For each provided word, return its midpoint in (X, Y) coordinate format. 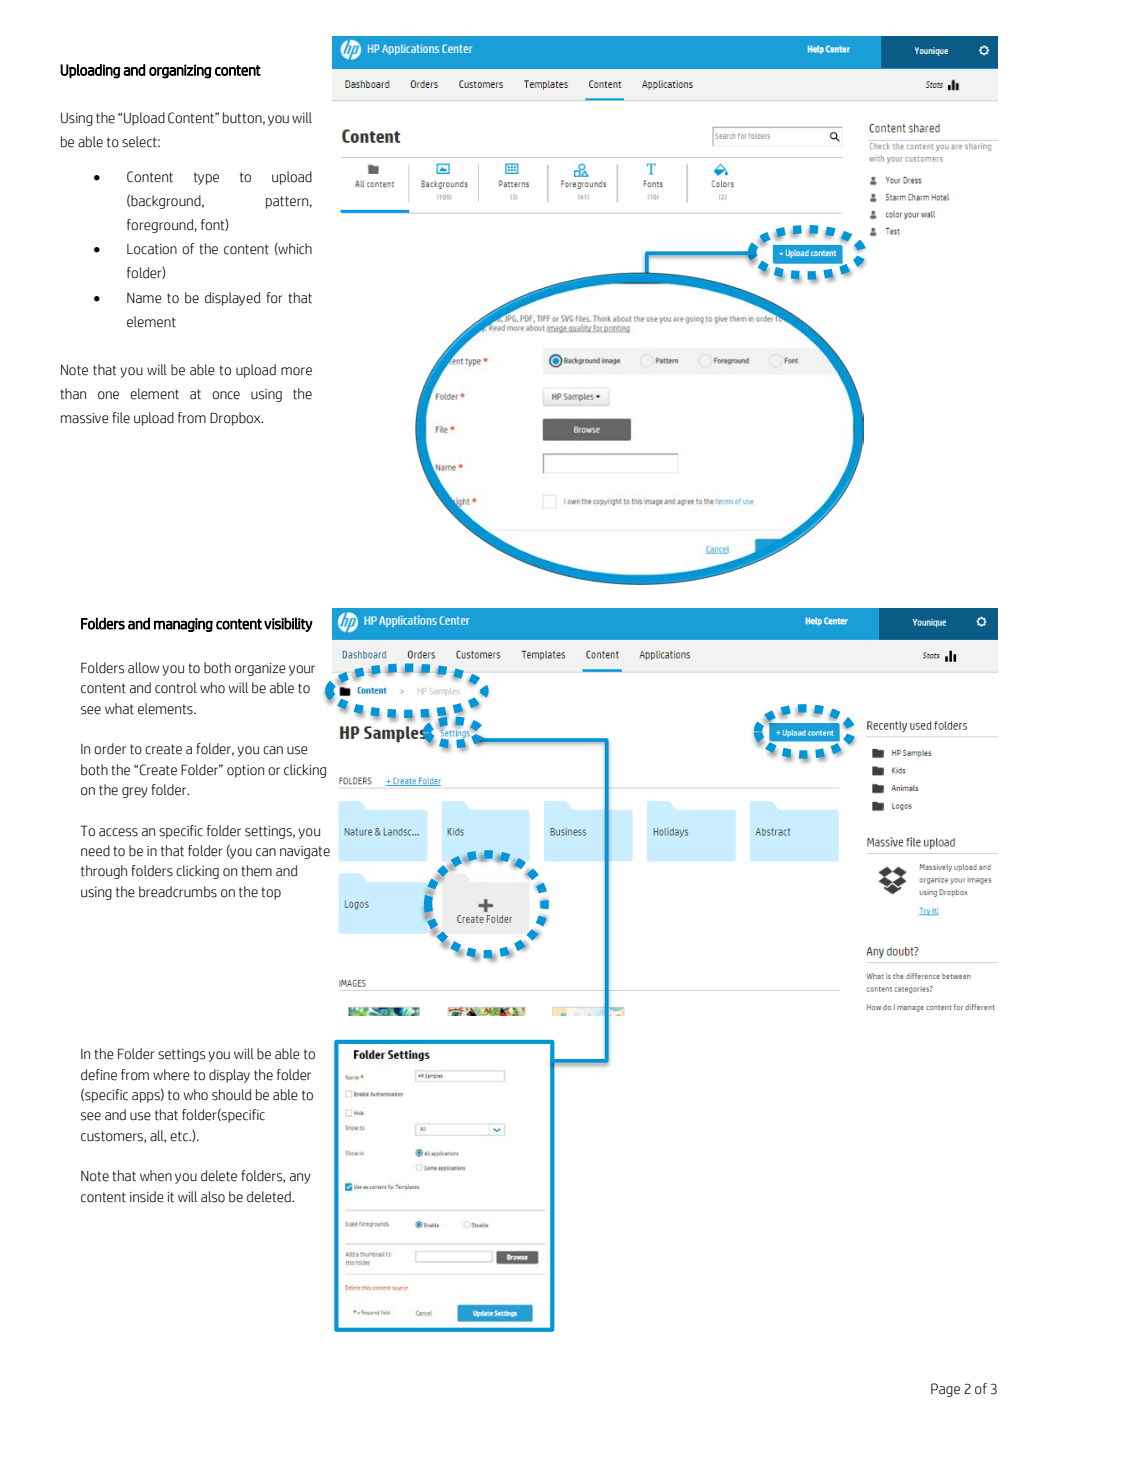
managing (183, 625)
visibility (288, 624)
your (302, 670)
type (206, 178)
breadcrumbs (178, 892)
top (271, 893)
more (296, 371)
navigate (305, 852)
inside (147, 1197)
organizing (180, 71)
